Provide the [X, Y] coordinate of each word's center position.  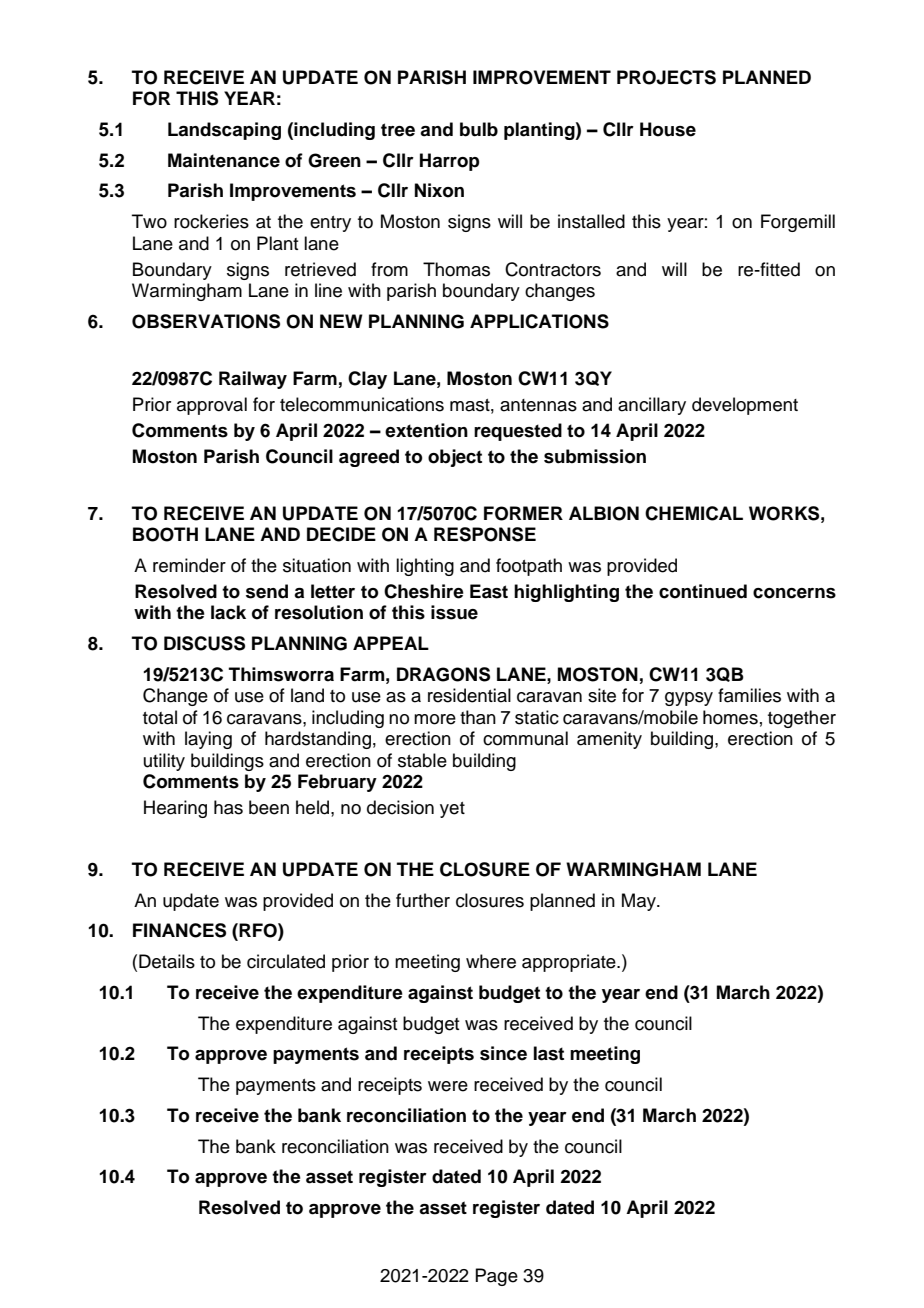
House [668, 129]
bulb [479, 129]
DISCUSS [204, 643]
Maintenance [224, 160]
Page [496, 1277]
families [749, 695]
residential [469, 695]
